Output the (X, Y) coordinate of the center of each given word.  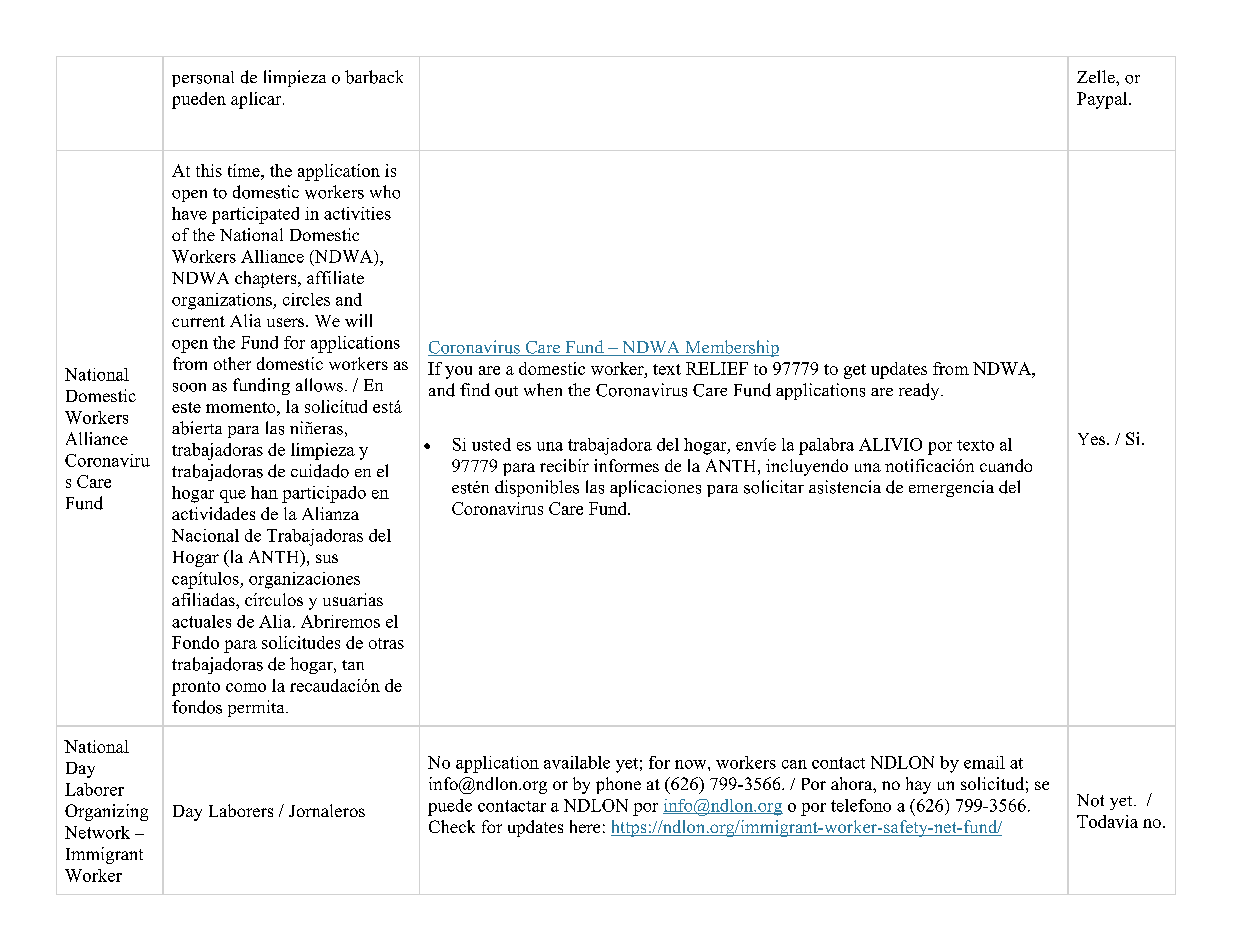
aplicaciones (655, 488)
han (264, 492)
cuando (1006, 465)
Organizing (106, 812)
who (385, 192)
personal (203, 79)
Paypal (1103, 100)
